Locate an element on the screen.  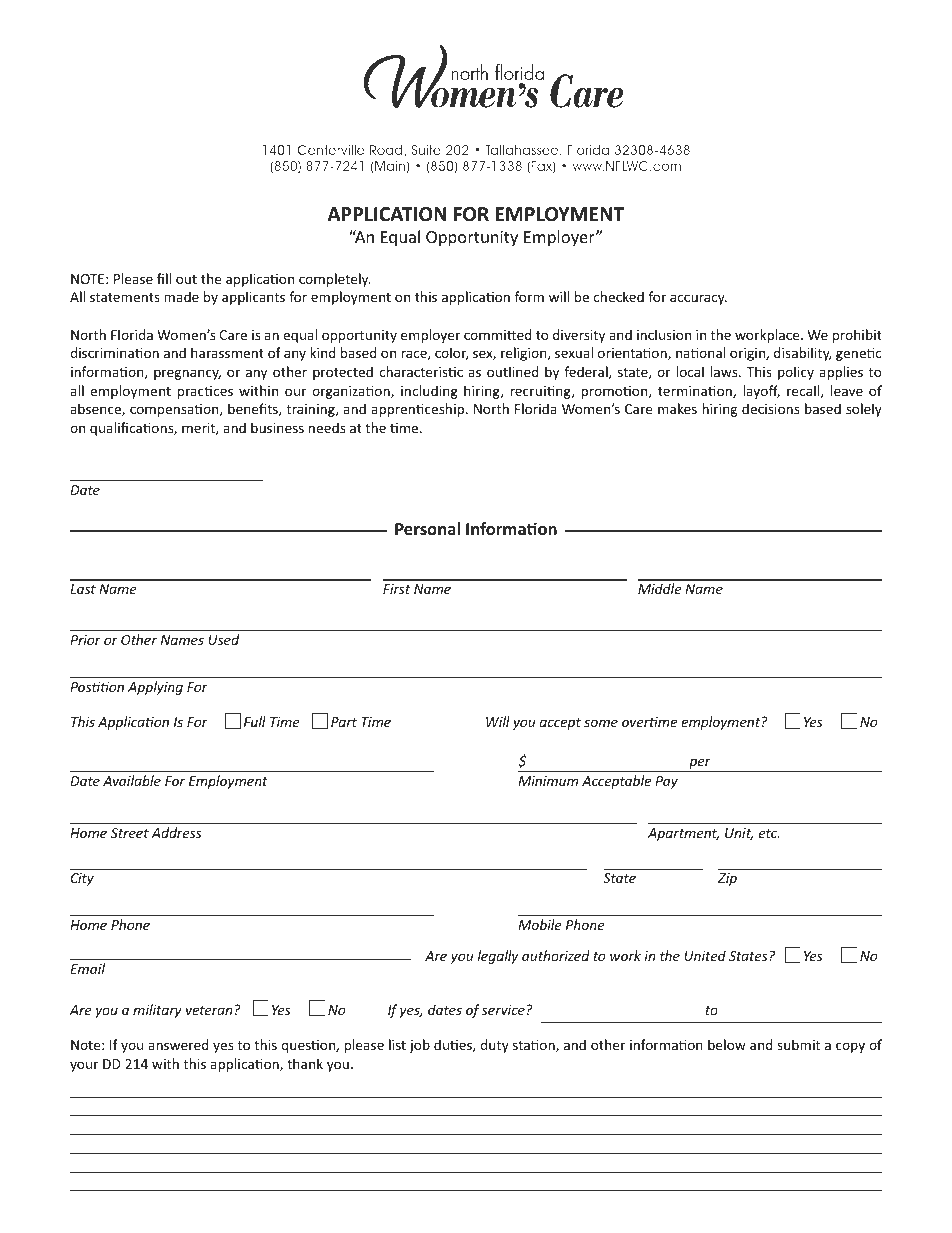
practices is located at coordinates (205, 392).
